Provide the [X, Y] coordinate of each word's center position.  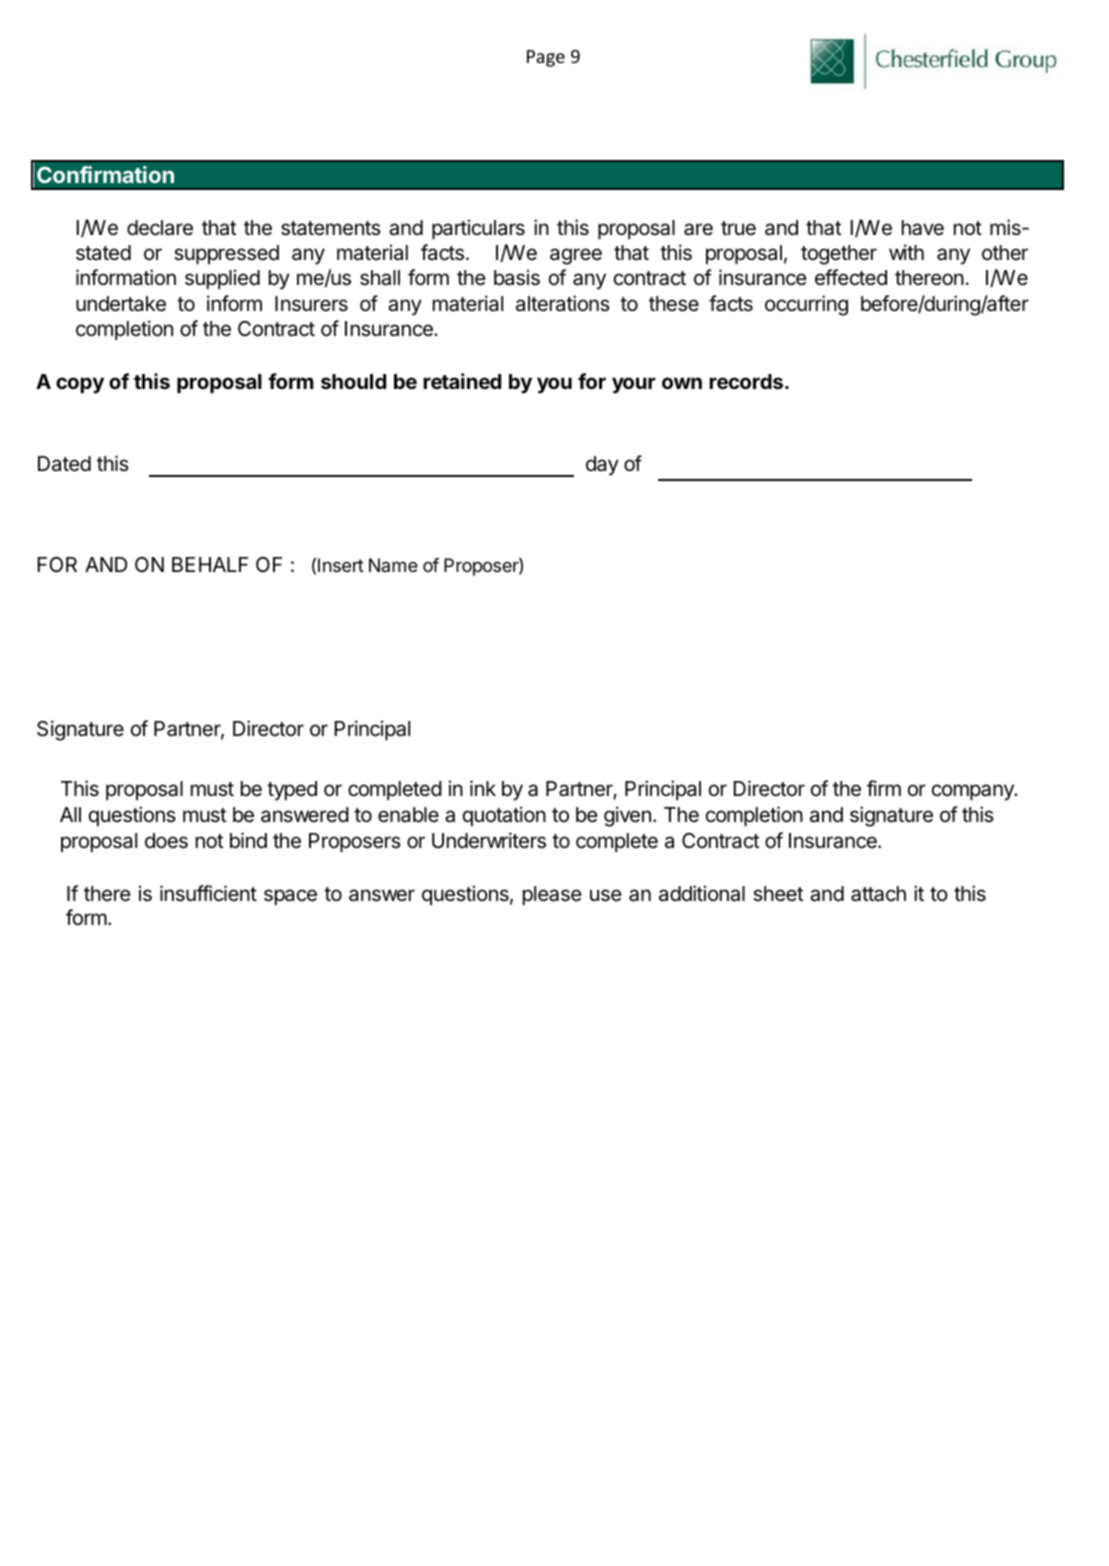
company [974, 792]
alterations [563, 303]
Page [546, 58]
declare [160, 228]
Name [393, 565]
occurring [806, 305]
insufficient [208, 893]
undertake [121, 304]
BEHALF [210, 564]
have [923, 228]
